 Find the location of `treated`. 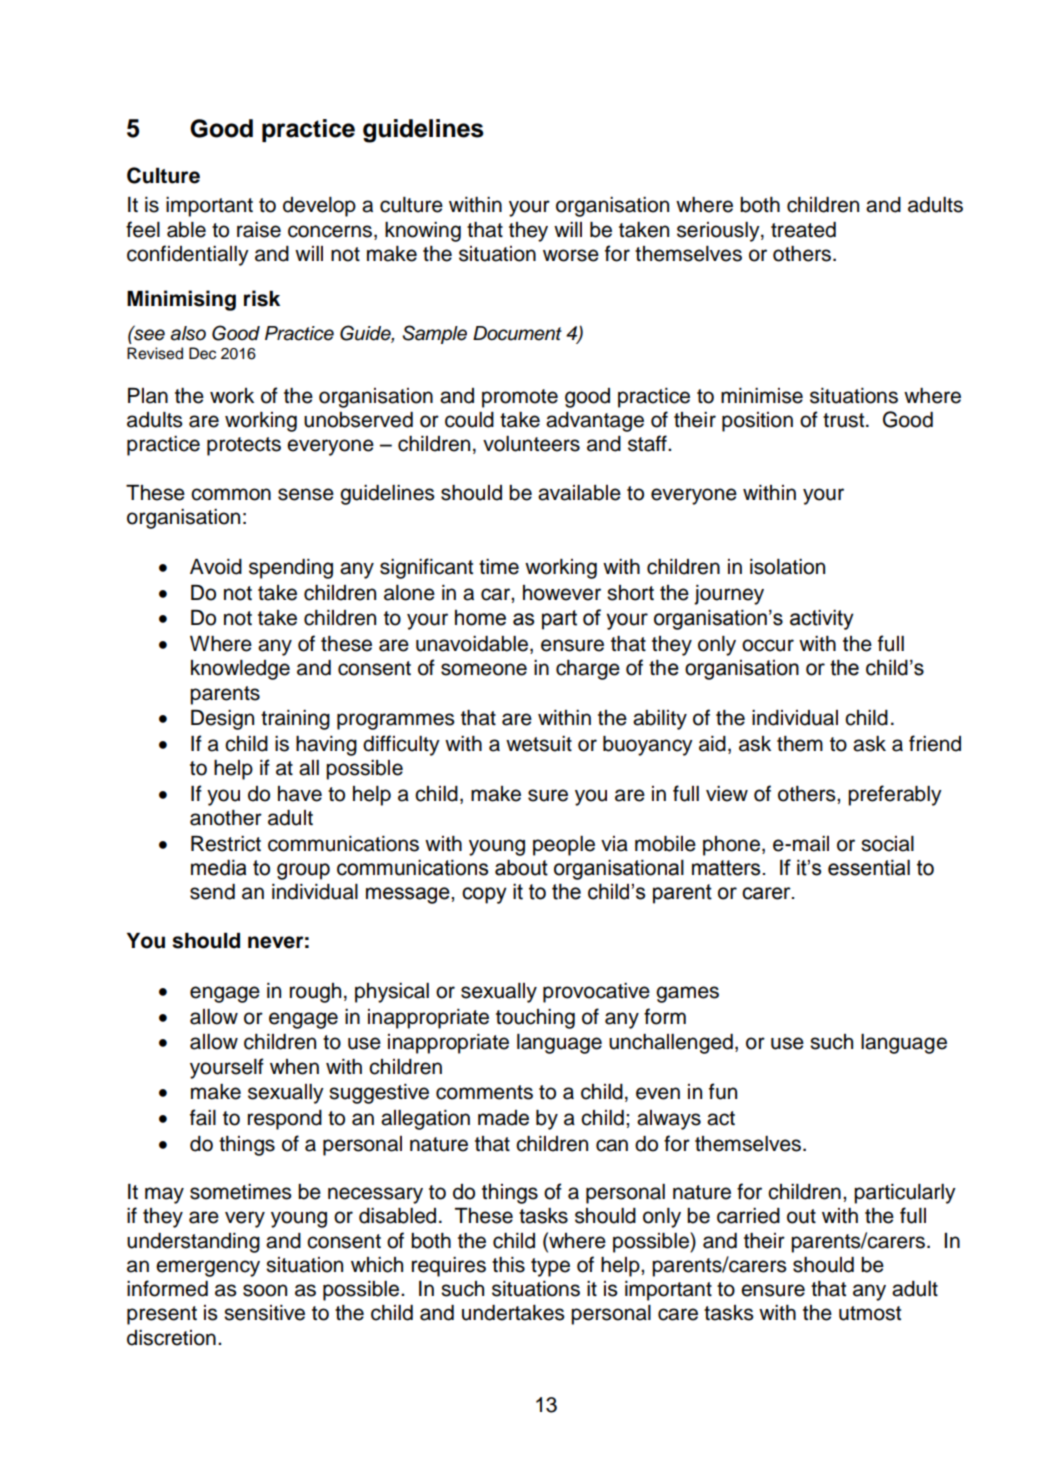

treated is located at coordinates (803, 230).
